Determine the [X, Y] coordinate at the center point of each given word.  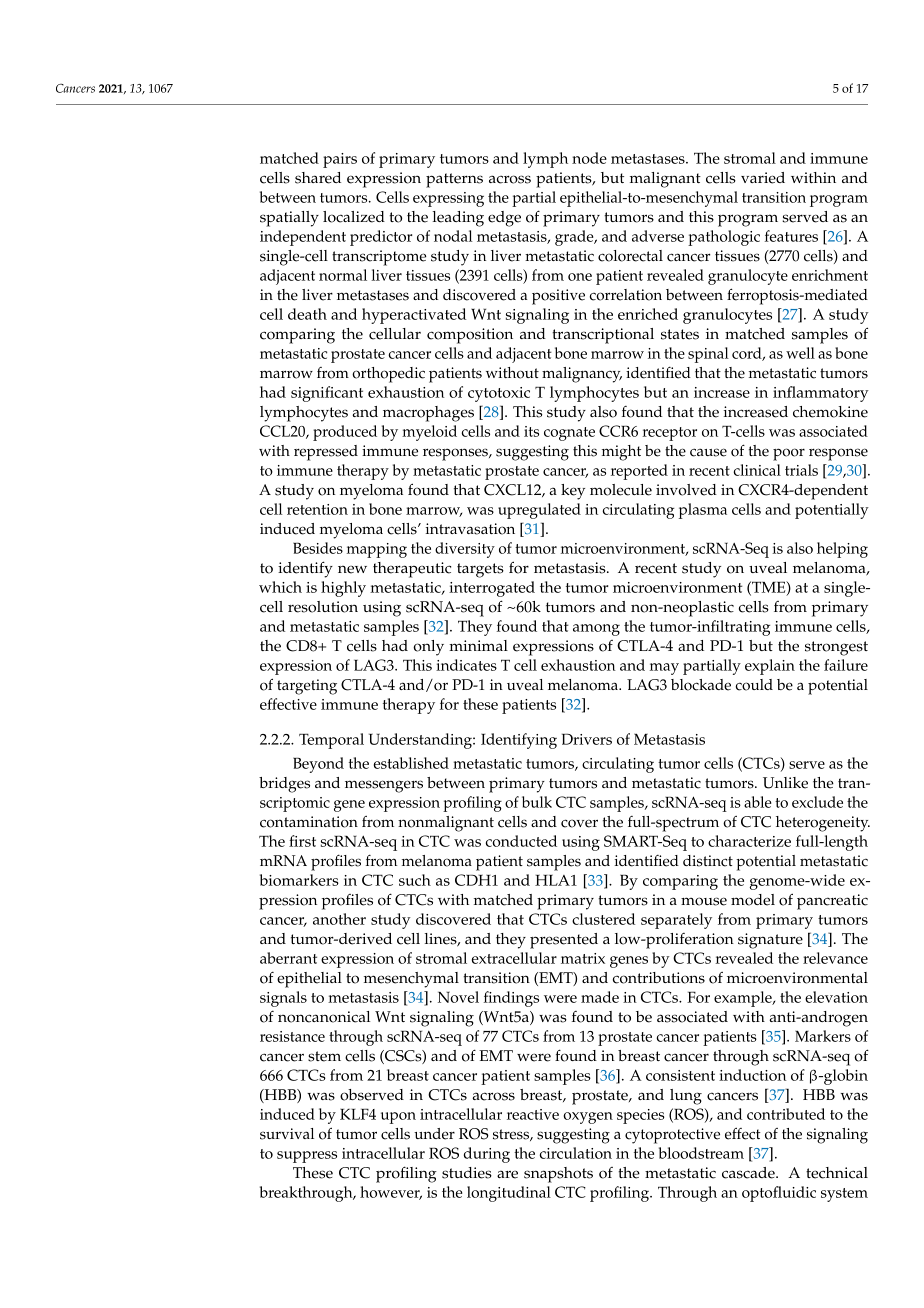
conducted [521, 841]
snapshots [558, 1175]
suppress [307, 1157]
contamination [309, 822]
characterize [749, 841]
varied [763, 178]
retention [317, 509]
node [589, 158]
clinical [757, 470]
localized [354, 217]
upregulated [539, 511]
